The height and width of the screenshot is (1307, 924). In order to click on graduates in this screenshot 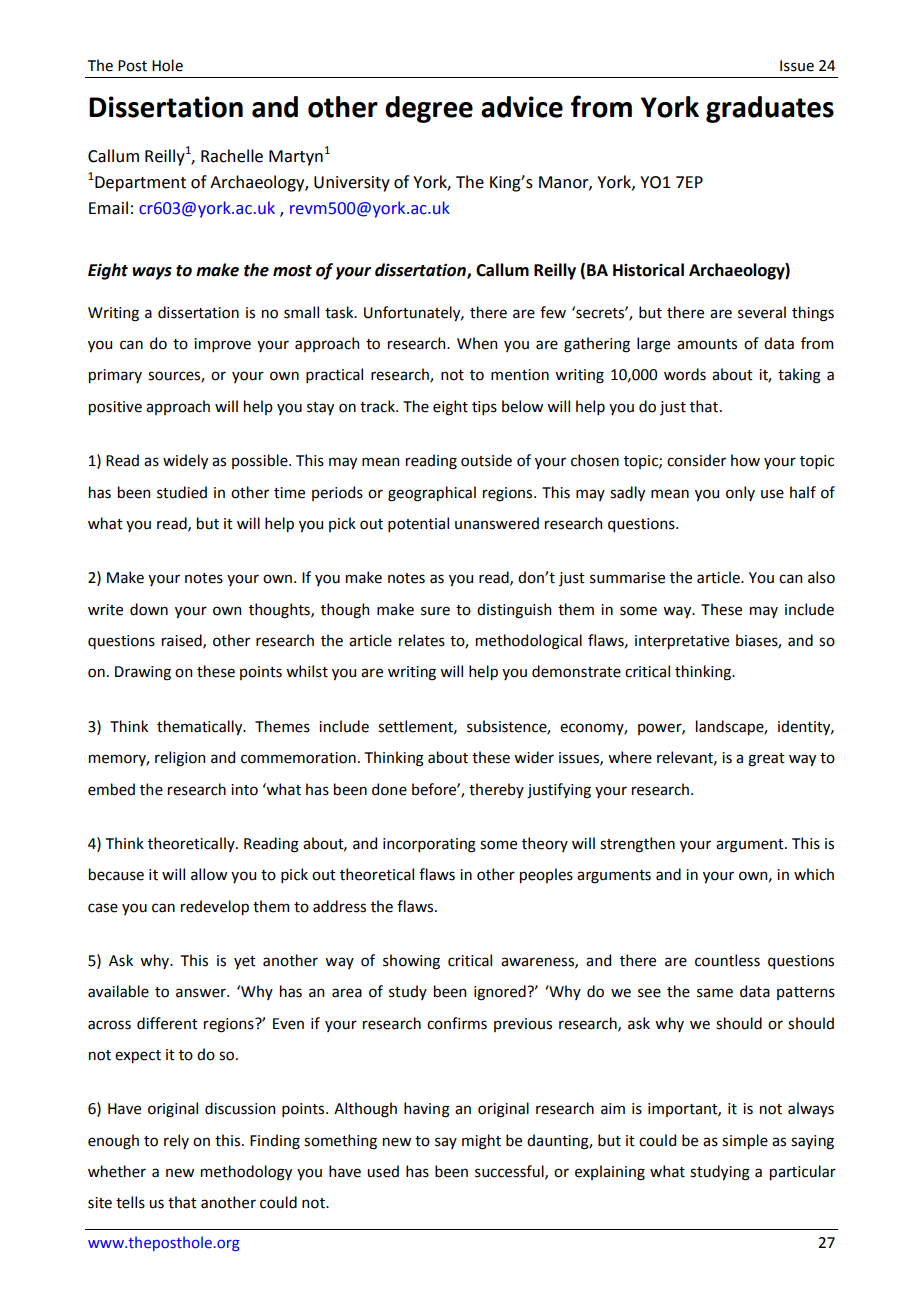, I will do `click(770, 109)`.
